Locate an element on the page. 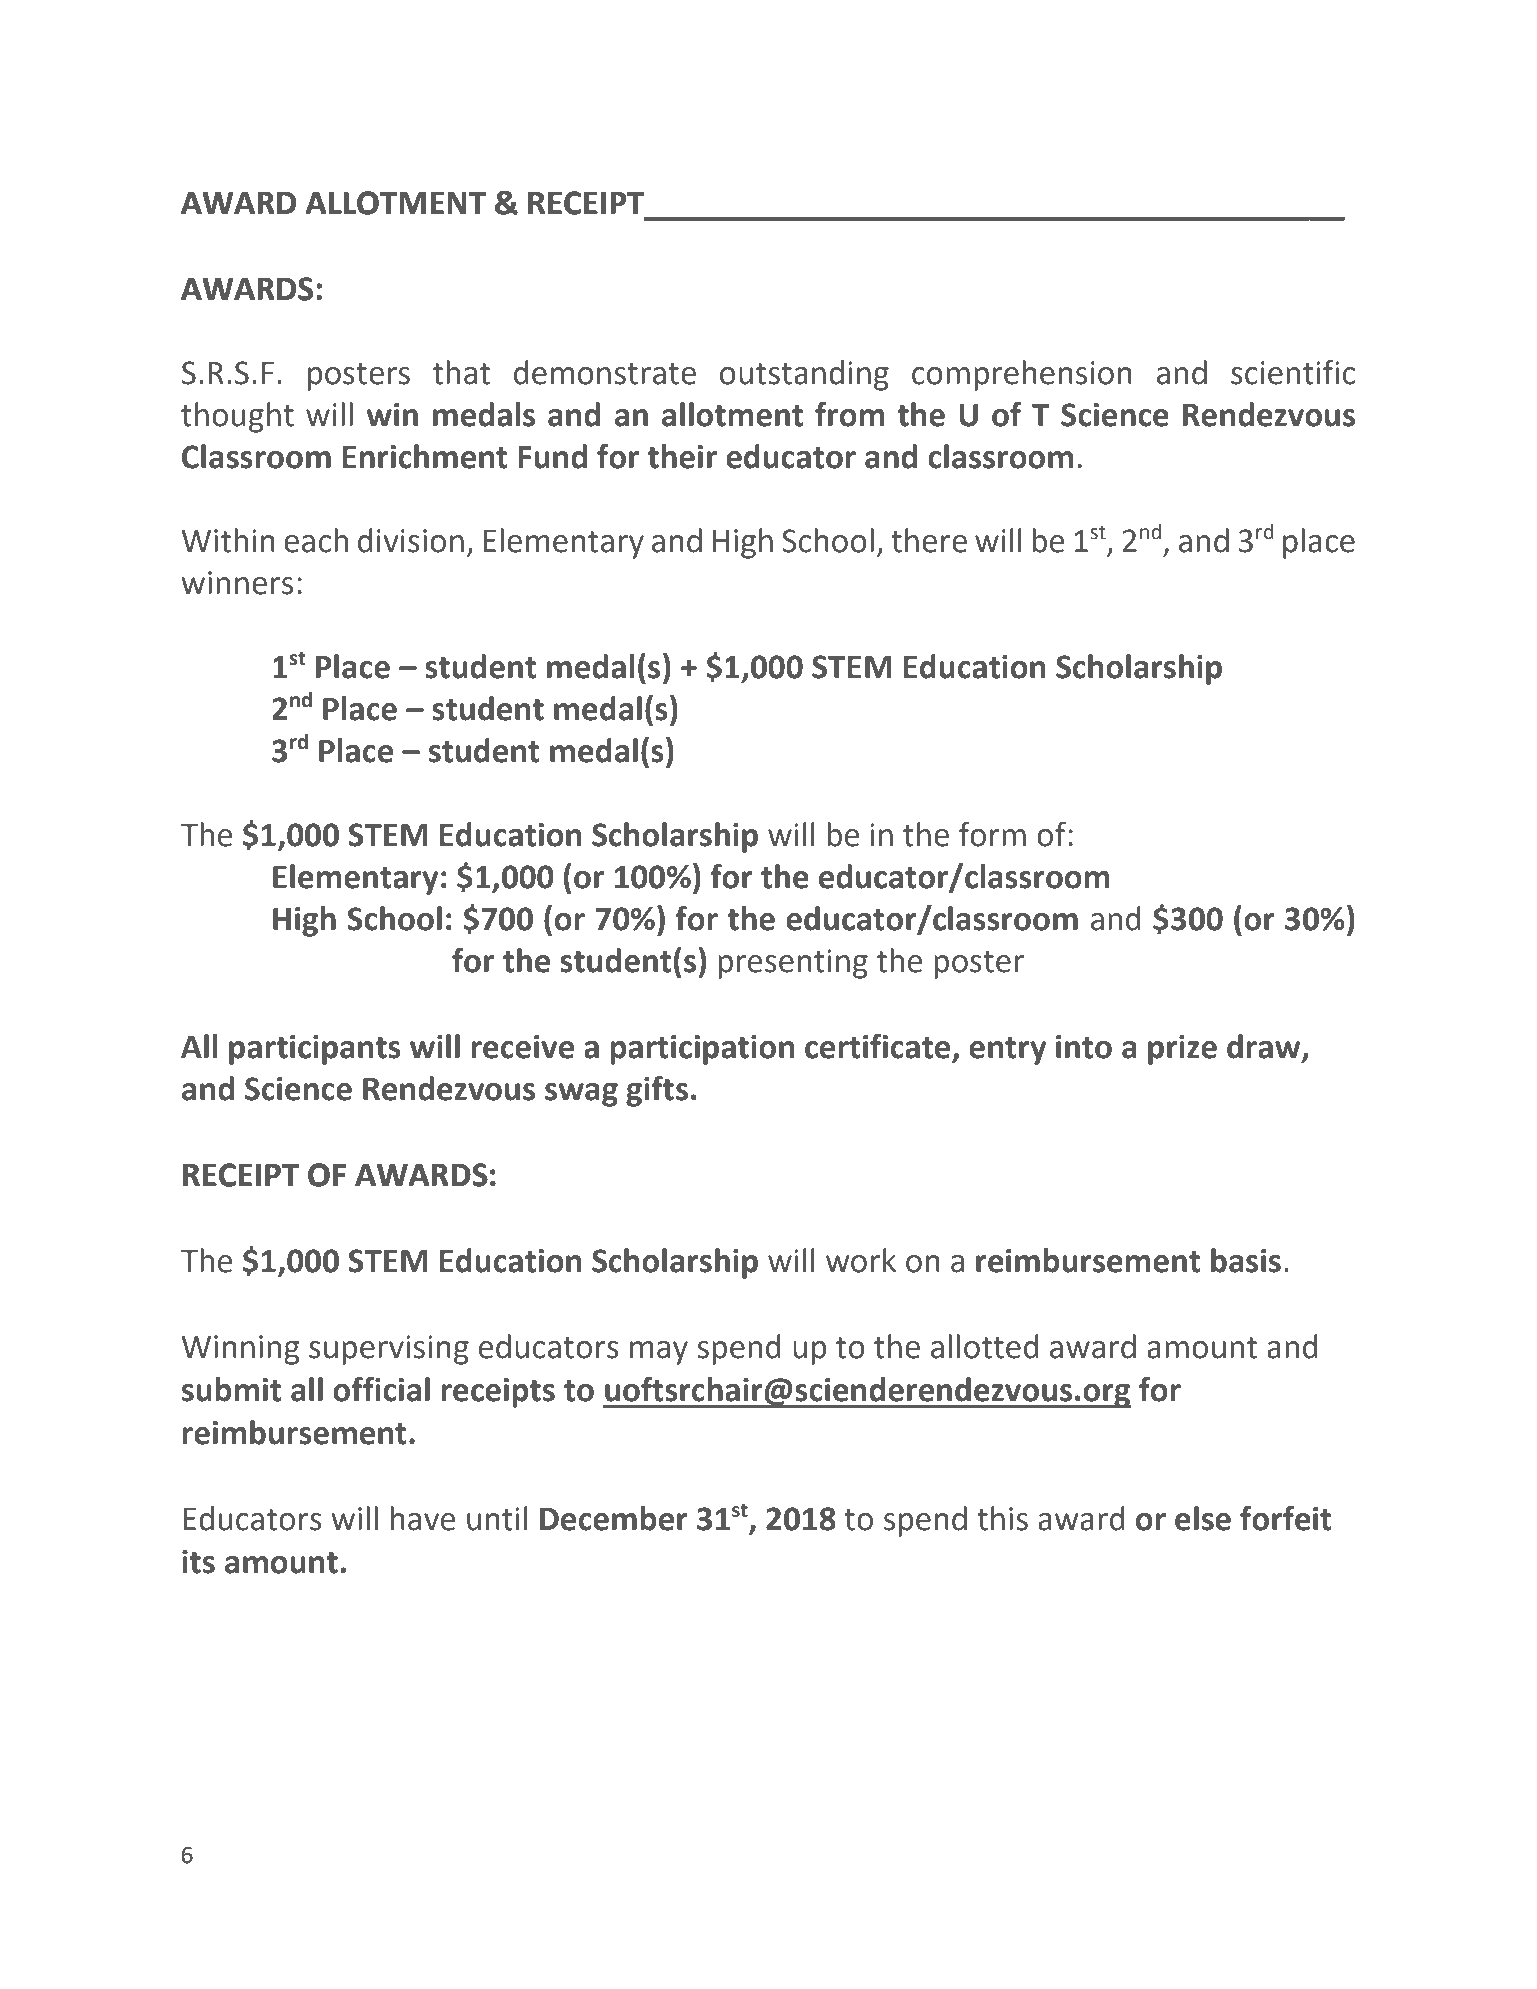  thought is located at coordinates (237, 417).
